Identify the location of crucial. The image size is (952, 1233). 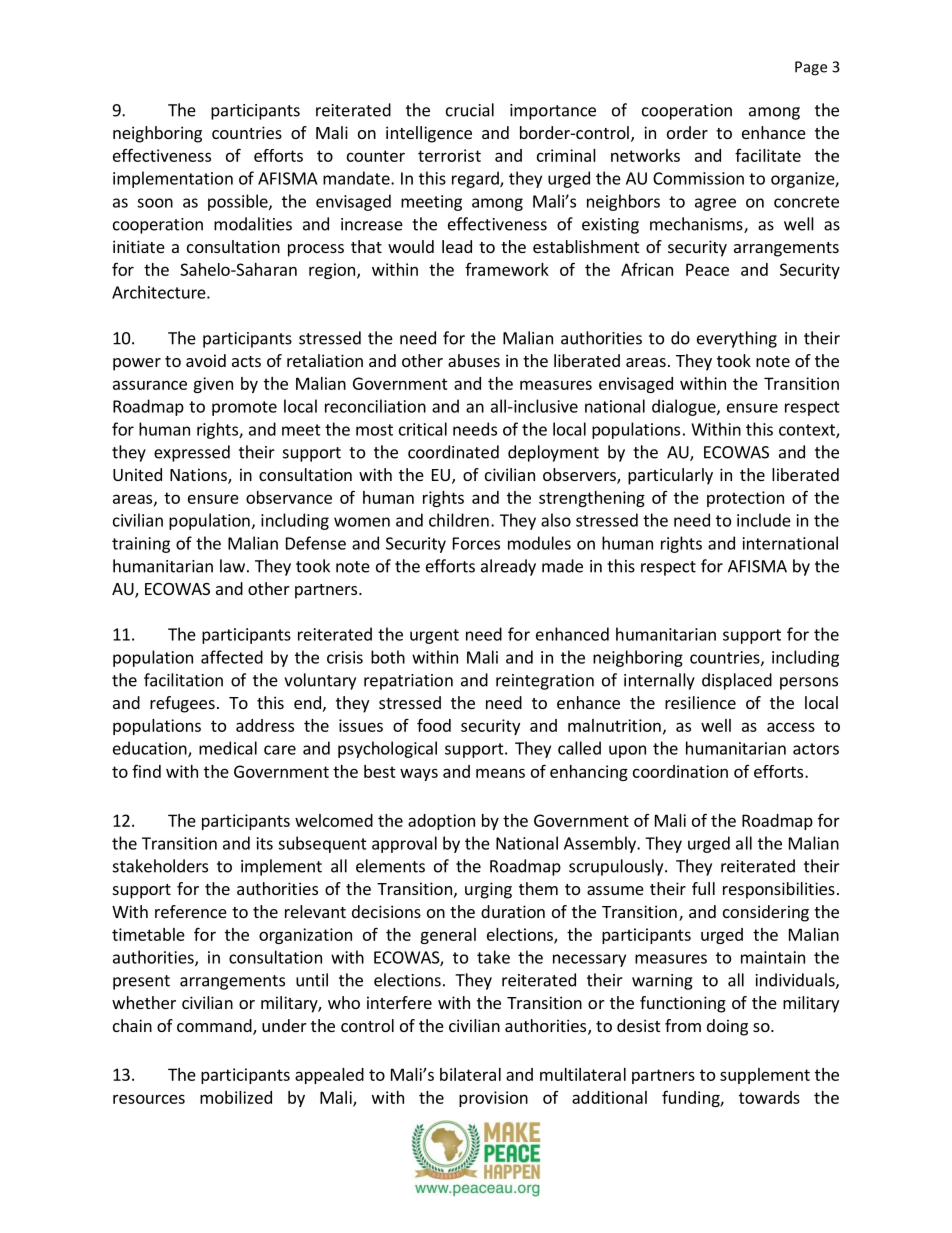
(470, 110).
